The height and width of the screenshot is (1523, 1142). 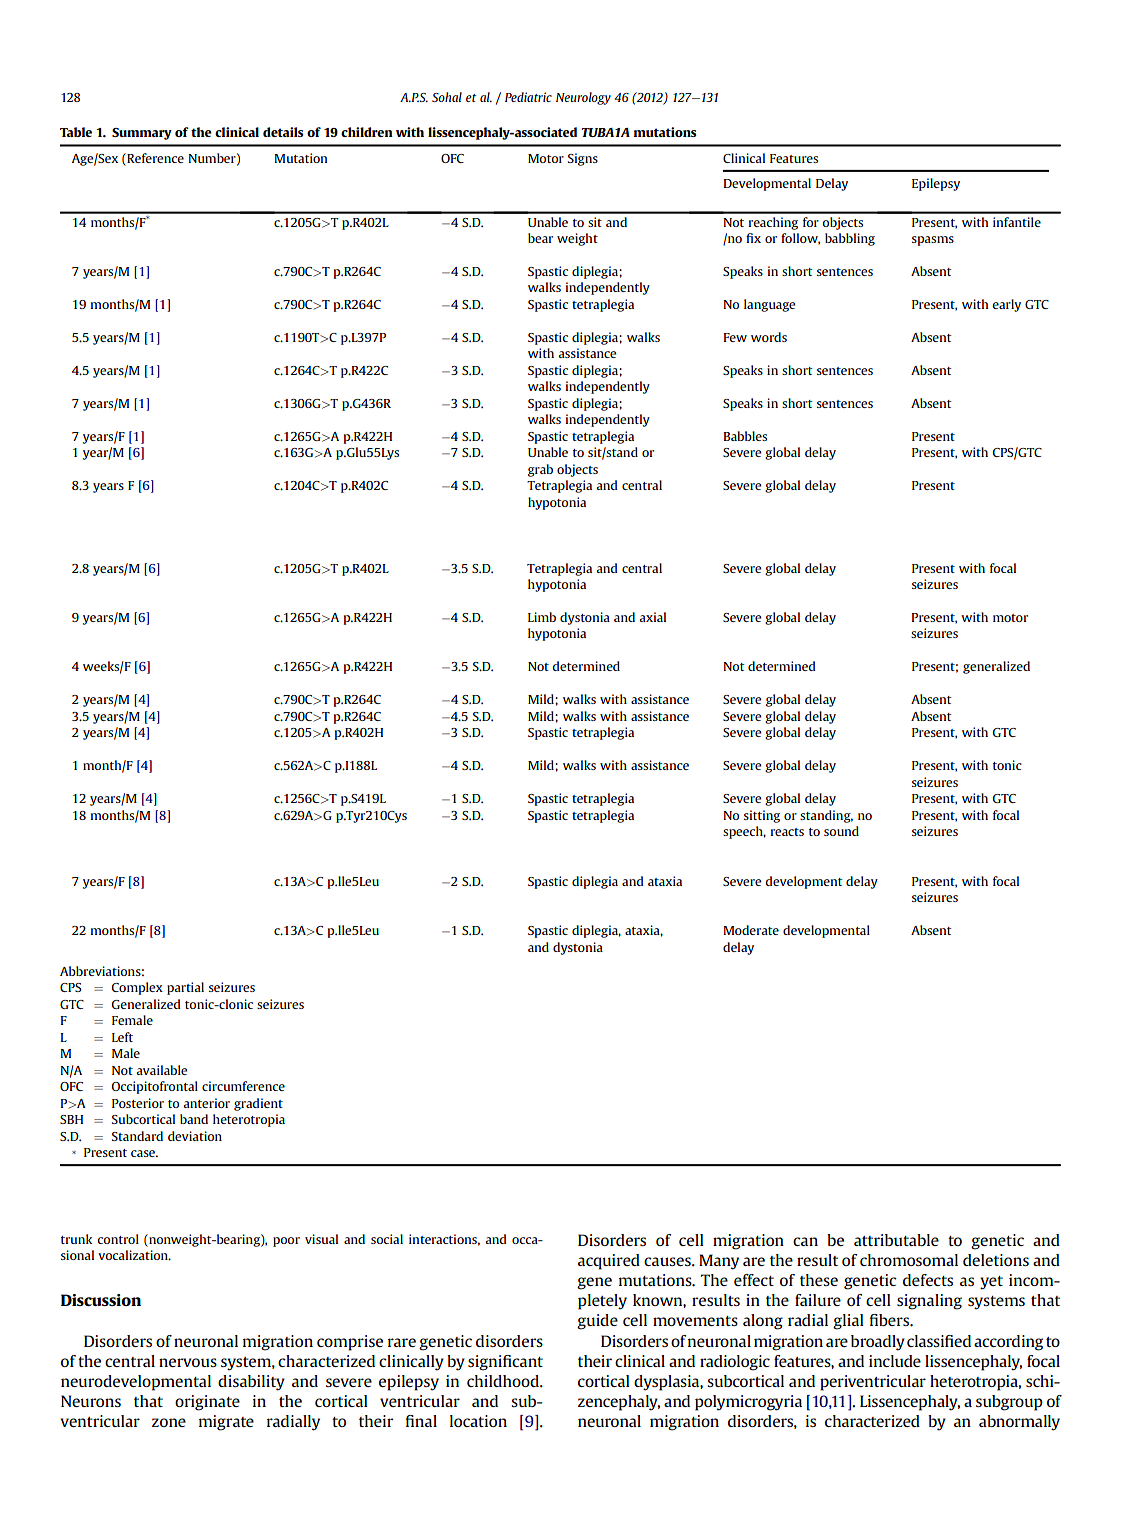 What do you see at coordinates (769, 337) in the screenshot?
I see `words` at bounding box center [769, 337].
